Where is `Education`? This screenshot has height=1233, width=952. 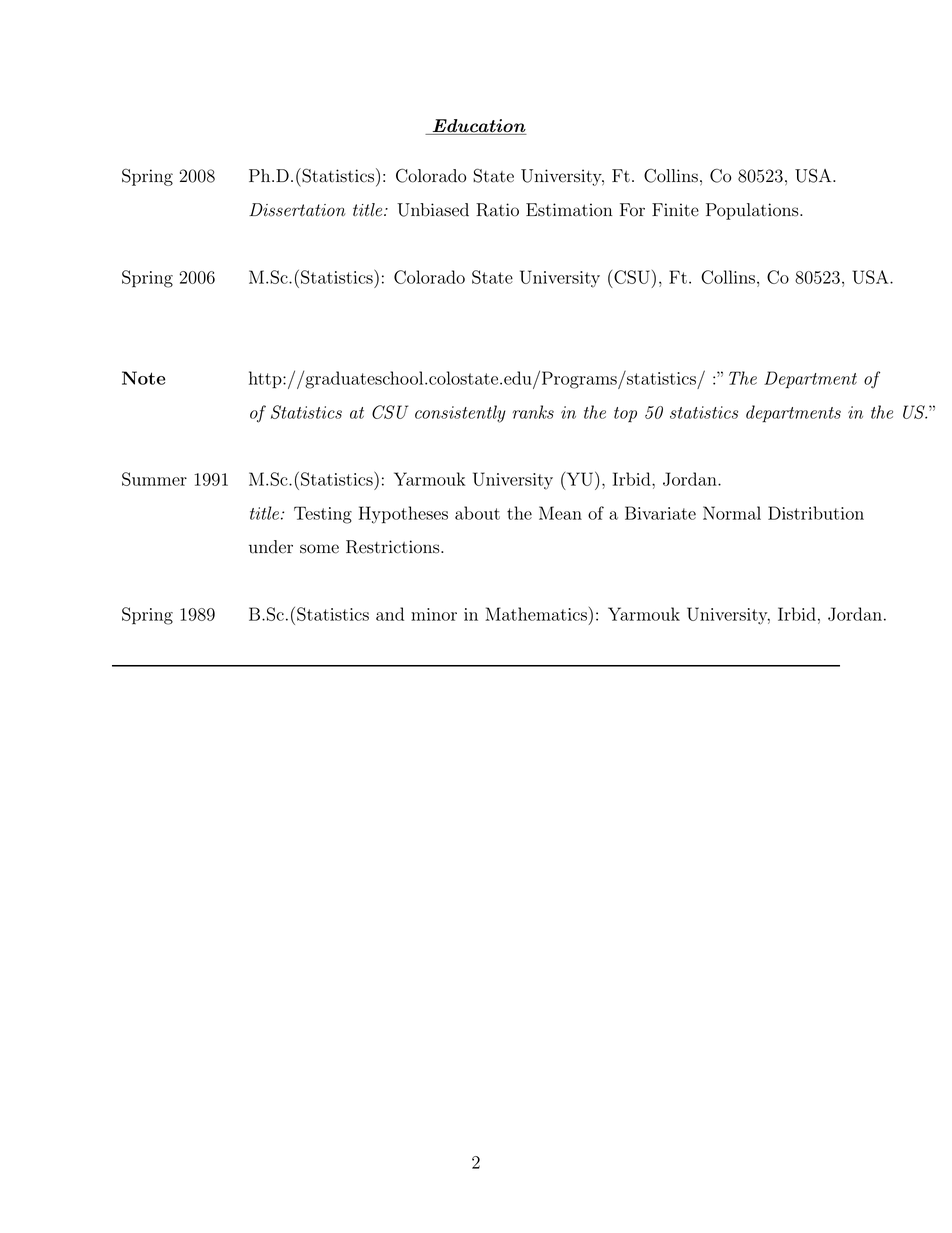 Education is located at coordinates (478, 127).
